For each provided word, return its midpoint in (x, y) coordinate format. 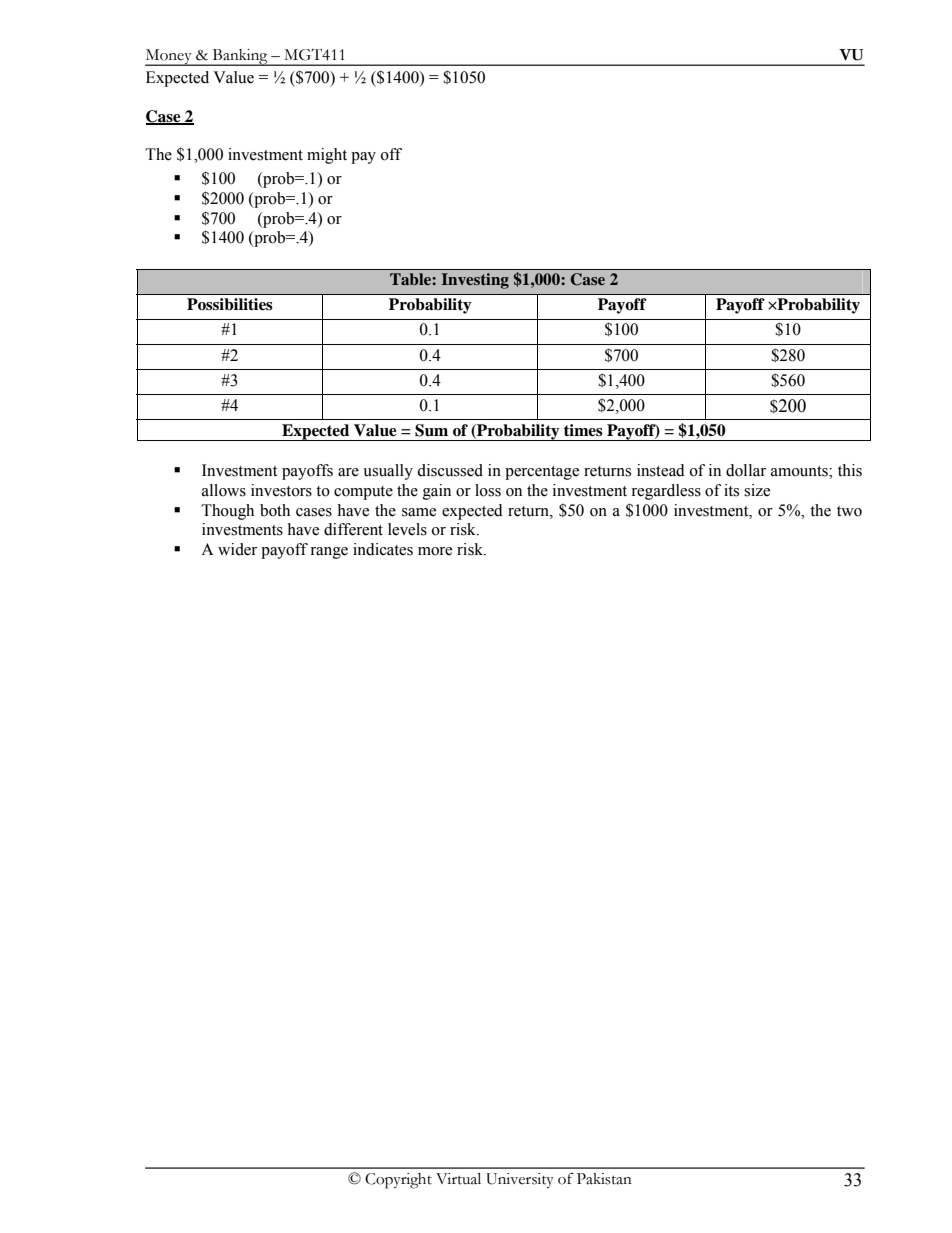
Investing (475, 281)
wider (237, 549)
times (583, 430)
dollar (746, 470)
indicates (383, 549)
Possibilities (230, 304)
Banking (240, 57)
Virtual (458, 1179)
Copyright (398, 1181)
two (849, 511)
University (520, 1181)
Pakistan (604, 1179)
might (327, 156)
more (435, 551)
